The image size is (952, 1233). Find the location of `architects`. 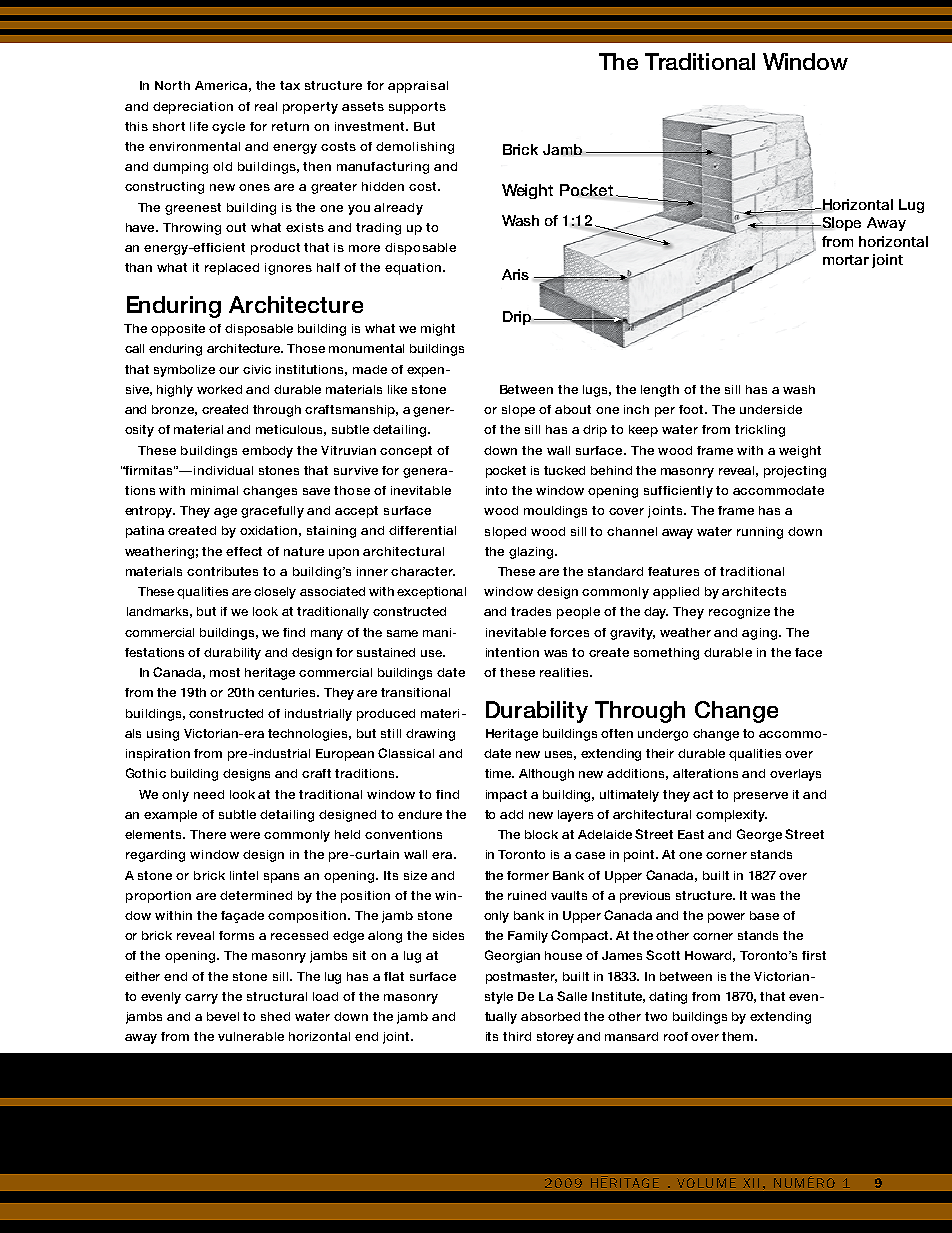

architects is located at coordinates (754, 591).
